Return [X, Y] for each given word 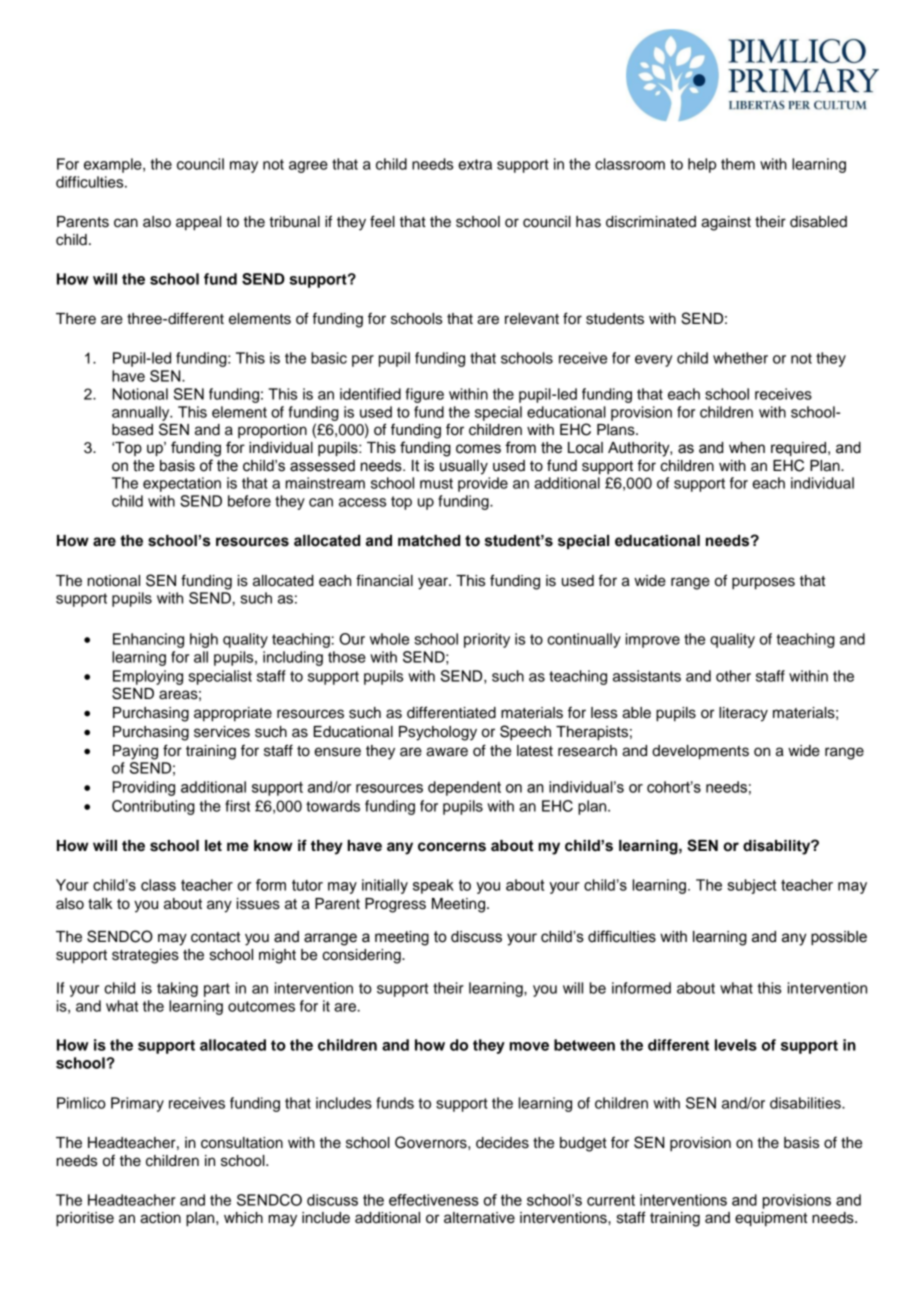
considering [362, 956]
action [160, 1218]
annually [142, 413]
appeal [198, 223]
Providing [144, 788]
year [434, 583]
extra [475, 164]
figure [425, 395]
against [726, 223]
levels [736, 1045]
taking [177, 989]
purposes [763, 583]
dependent [464, 788]
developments [700, 752]
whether [740, 358]
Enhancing [148, 640]
